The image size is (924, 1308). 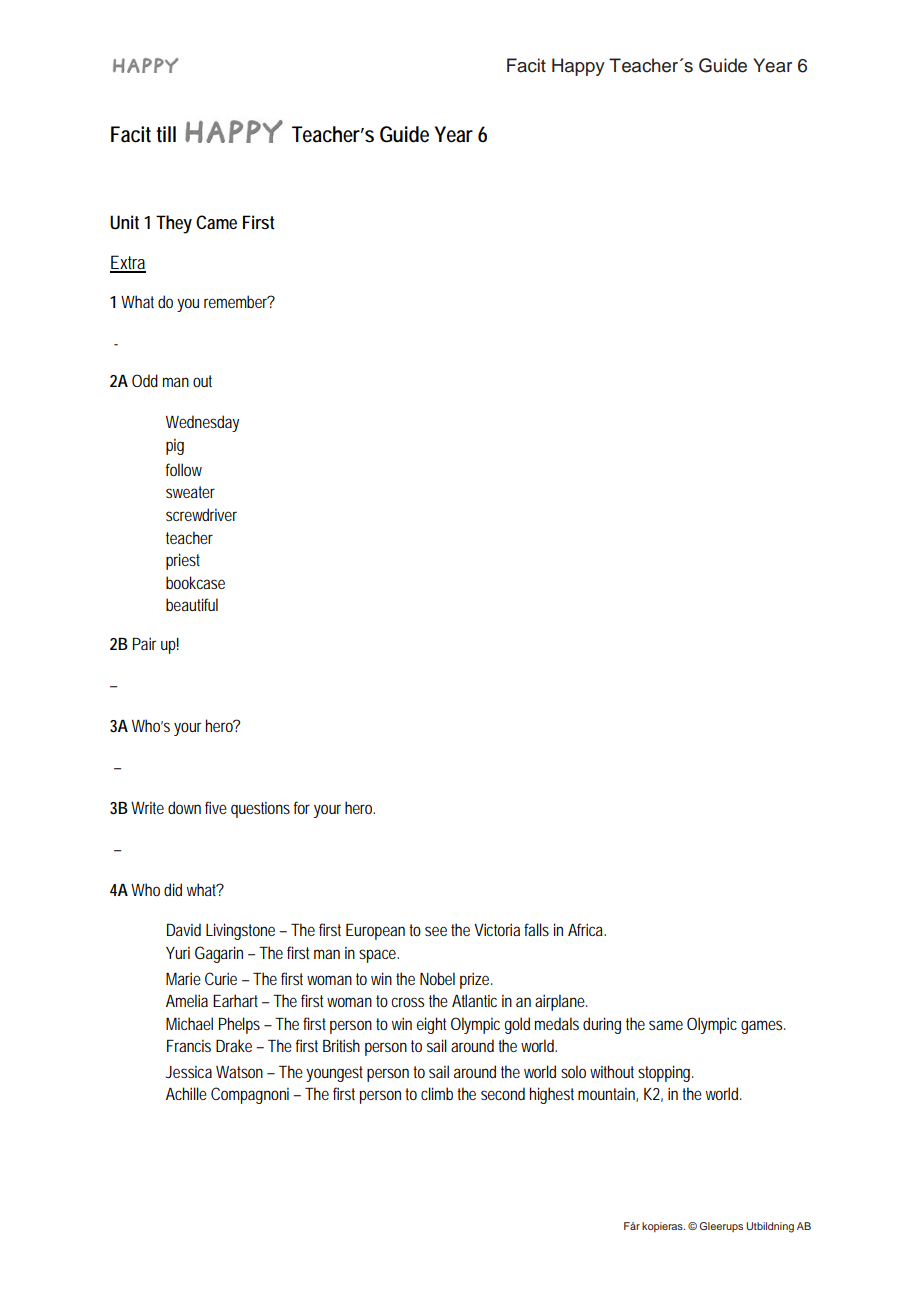 What do you see at coordinates (237, 301) in the image?
I see `remember` at bounding box center [237, 301].
